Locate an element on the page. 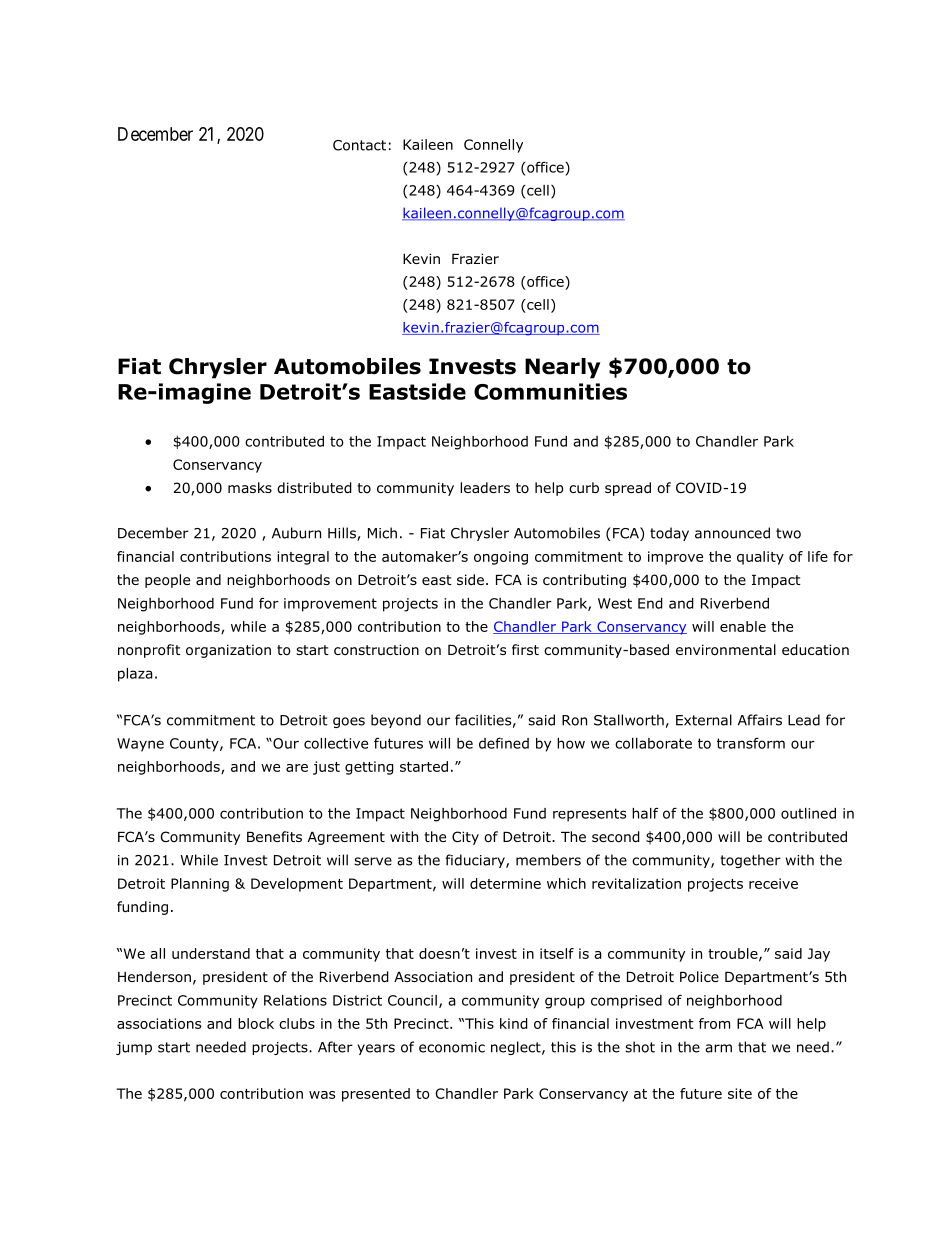  masks is located at coordinates (250, 487).
